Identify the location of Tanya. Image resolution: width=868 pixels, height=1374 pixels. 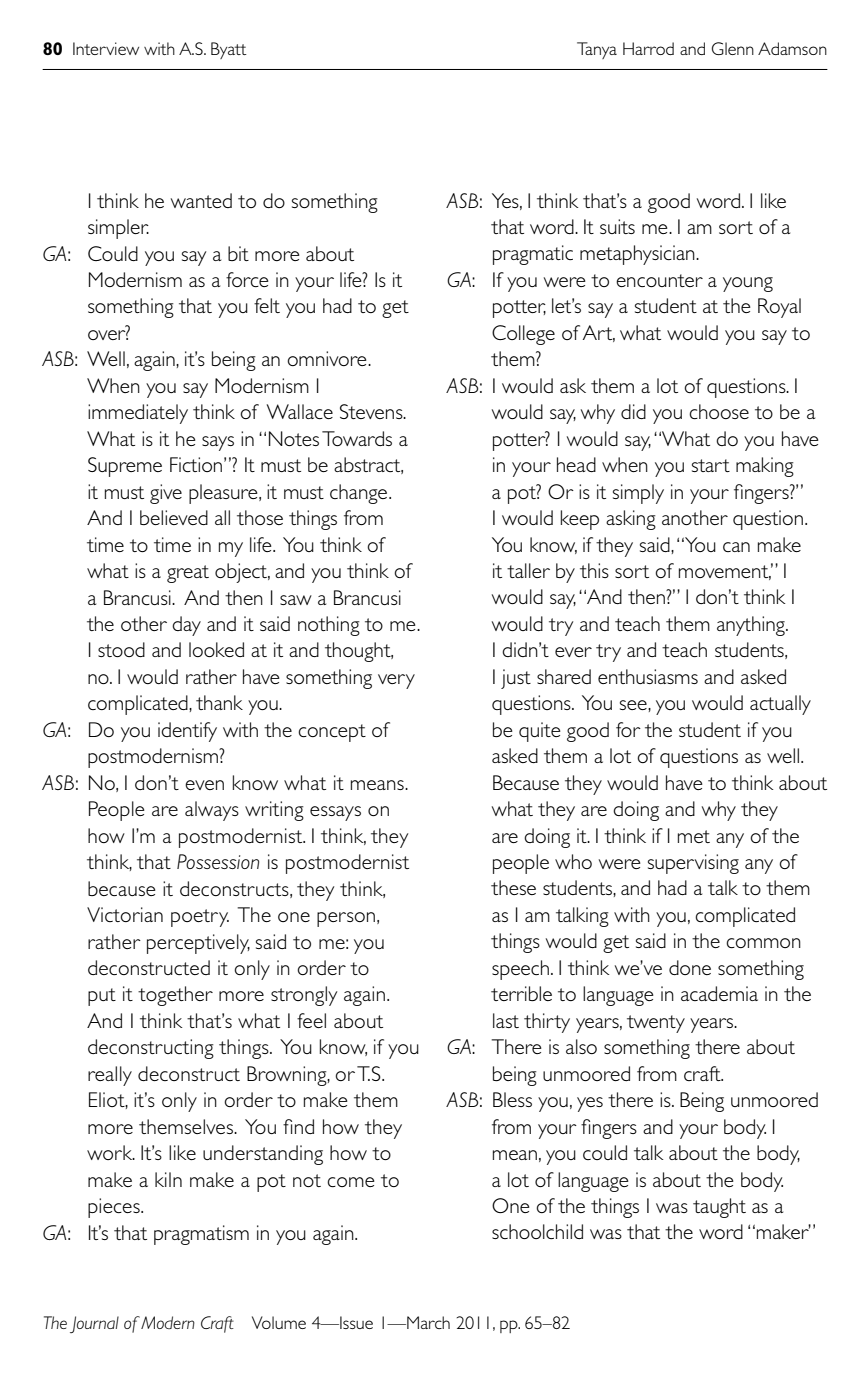
(597, 50).
